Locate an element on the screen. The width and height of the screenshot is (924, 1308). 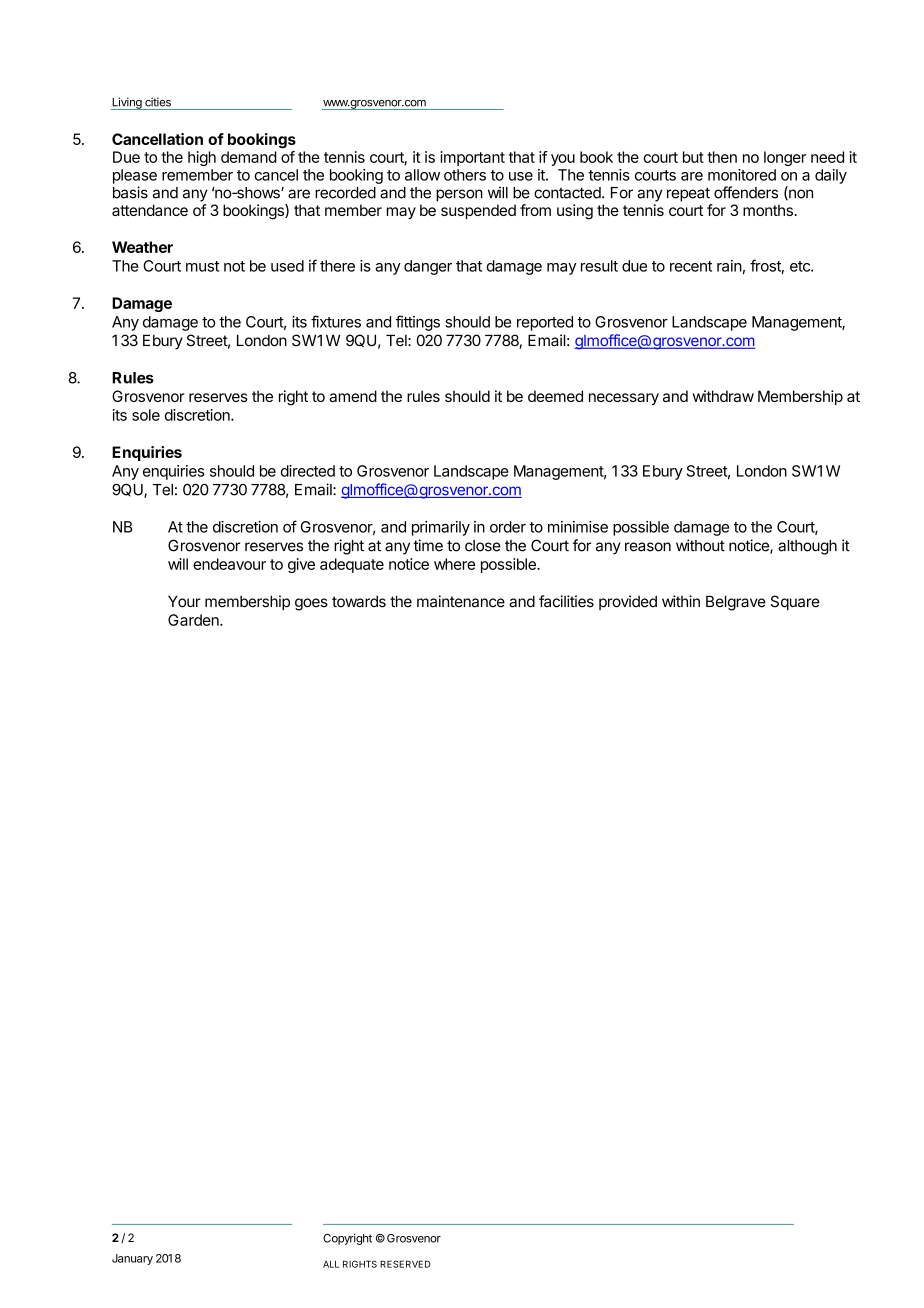
Garden is located at coordinates (194, 620).
